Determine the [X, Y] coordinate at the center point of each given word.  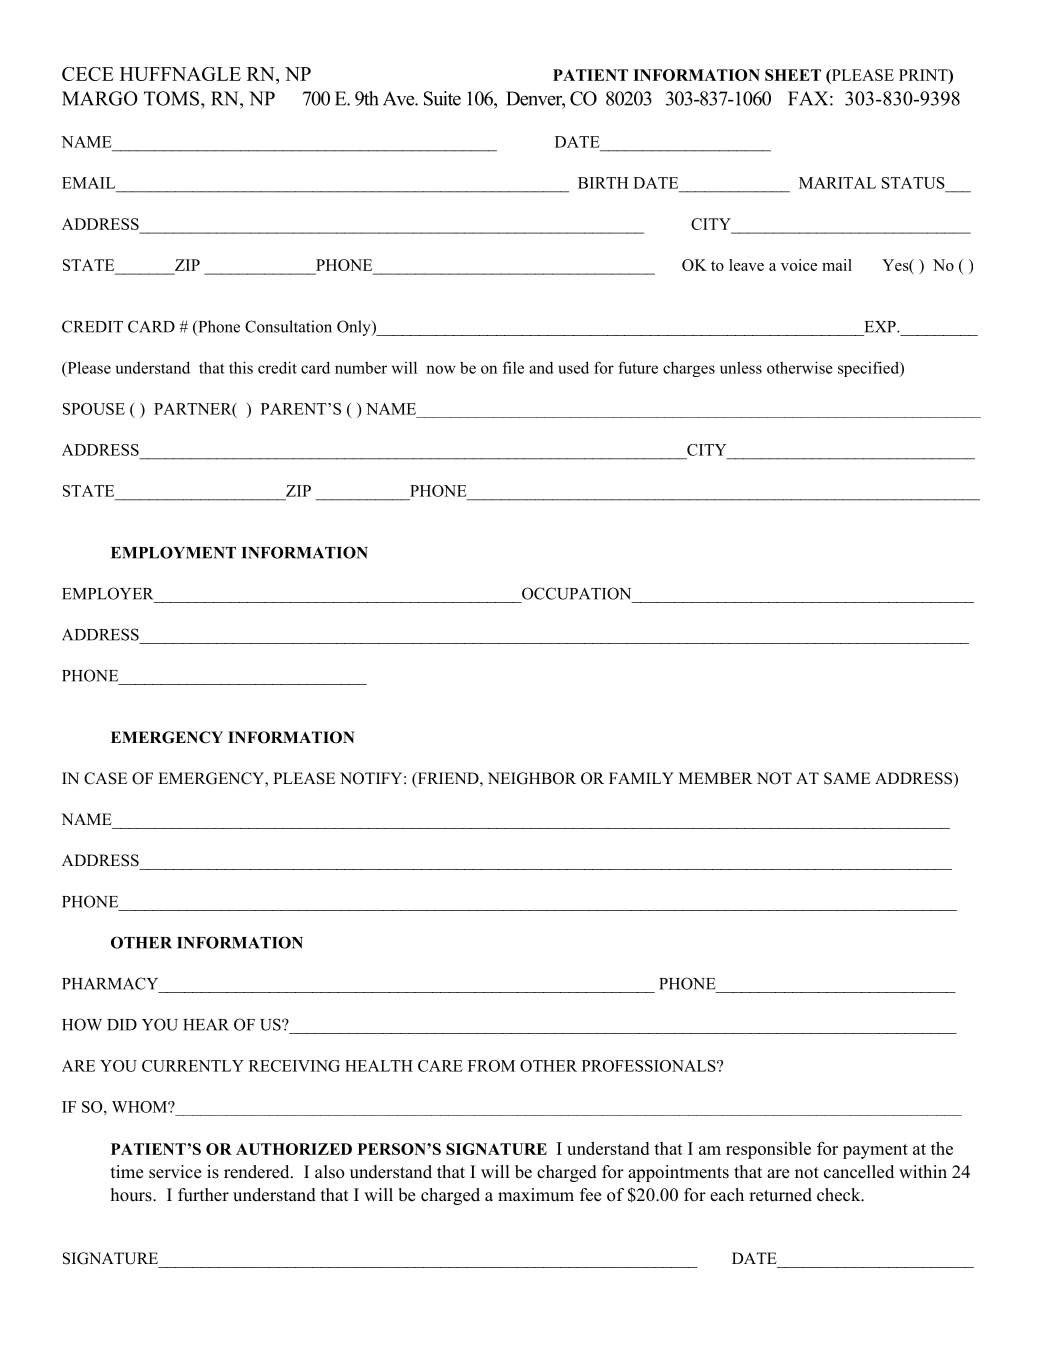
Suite [442, 98]
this [241, 367]
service [175, 1172]
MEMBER [716, 778]
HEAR [206, 1025]
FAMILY [641, 778]
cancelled [859, 1172]
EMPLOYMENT [173, 552]
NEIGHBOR [532, 778]
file [513, 367]
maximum [536, 1194]
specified [869, 369]
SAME [847, 778]
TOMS [173, 98]
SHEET [793, 75]
